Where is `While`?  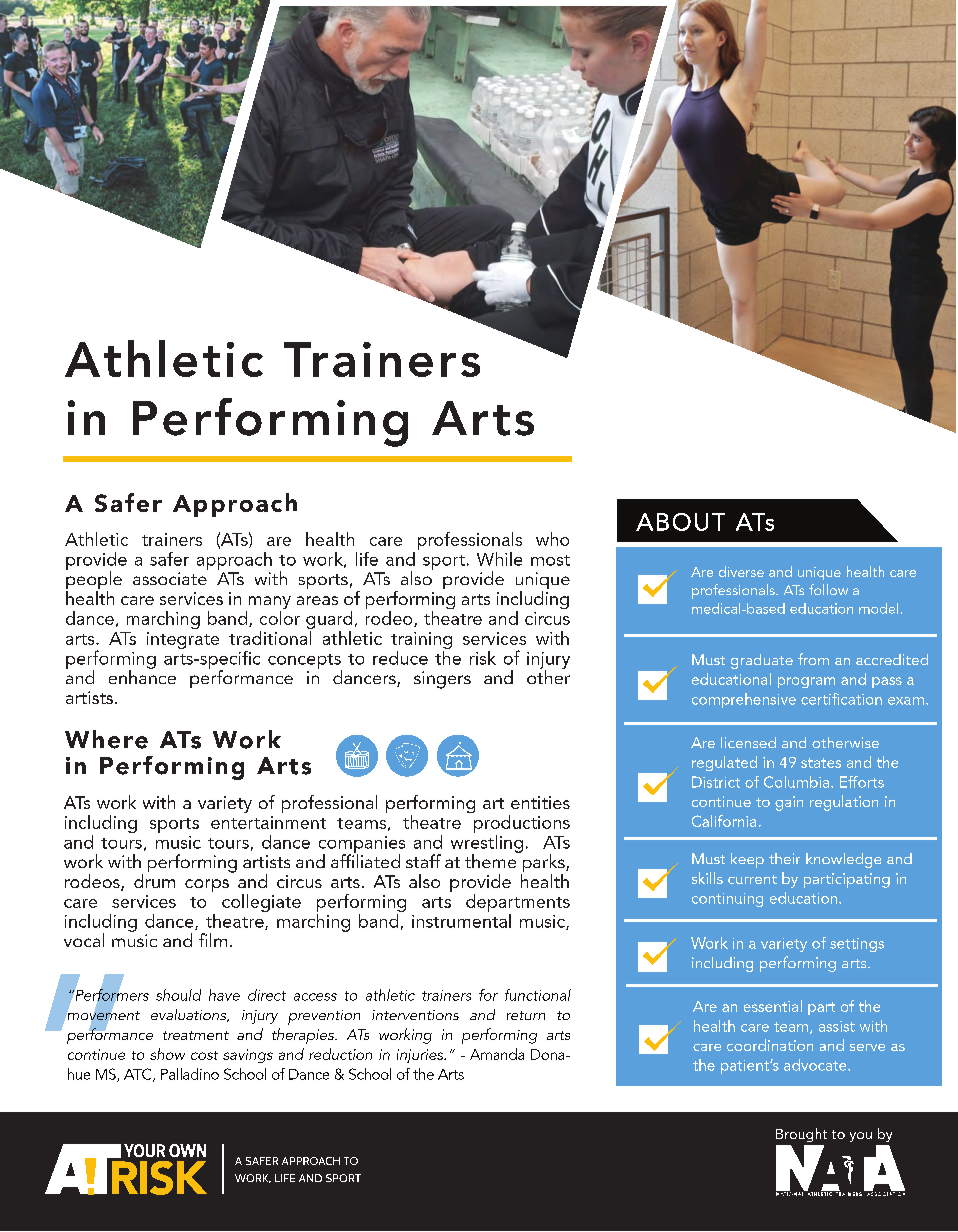 While is located at coordinates (499, 559).
